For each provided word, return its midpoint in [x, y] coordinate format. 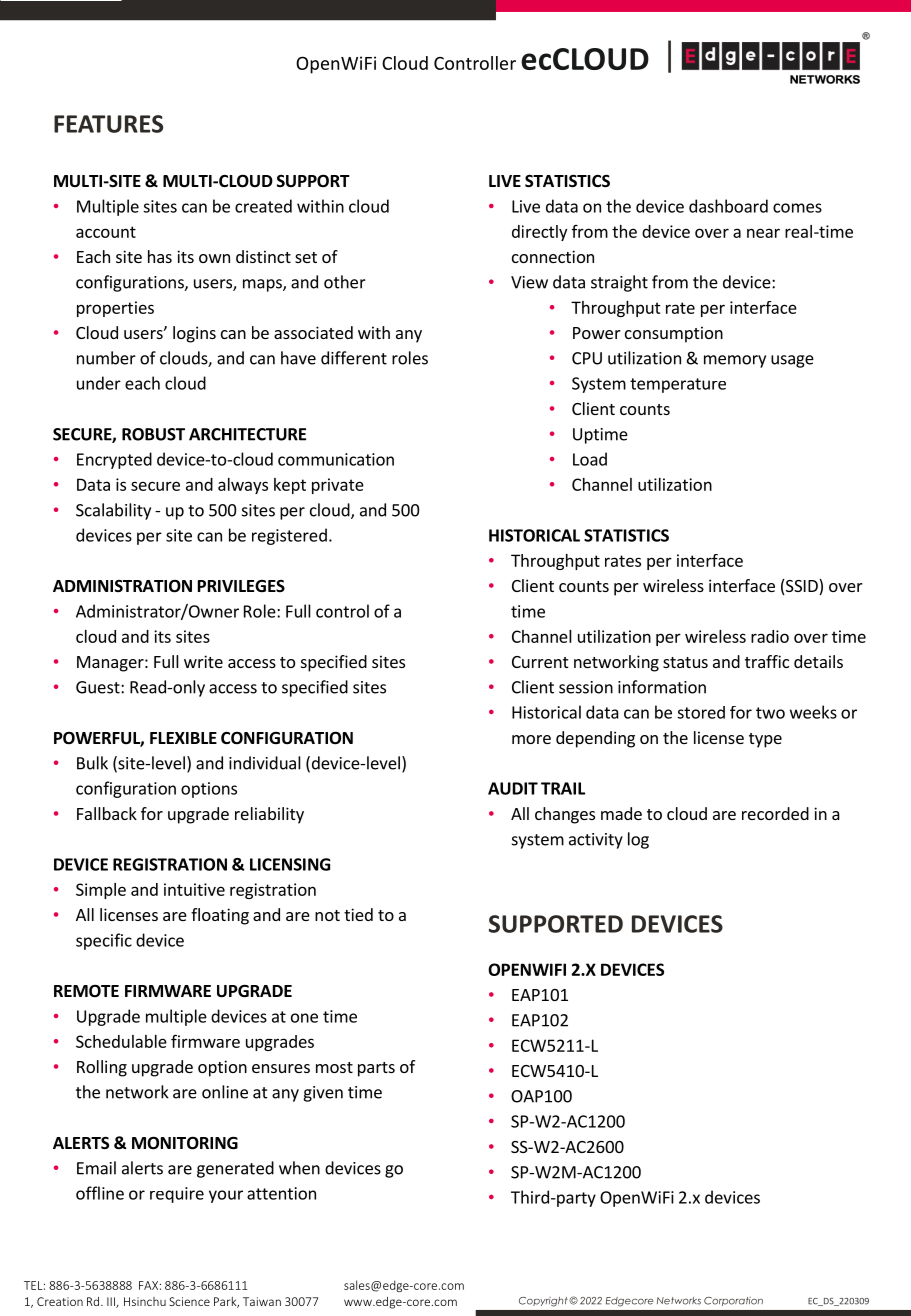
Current [540, 662]
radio [770, 636]
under [99, 383]
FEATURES [108, 124]
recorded [775, 813]
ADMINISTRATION [122, 586]
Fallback [107, 813]
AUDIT [513, 788]
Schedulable [121, 1041]
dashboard [728, 206]
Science [189, 1301]
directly [539, 233]
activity [596, 841]
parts [376, 1069]
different [354, 358]
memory [735, 361]
